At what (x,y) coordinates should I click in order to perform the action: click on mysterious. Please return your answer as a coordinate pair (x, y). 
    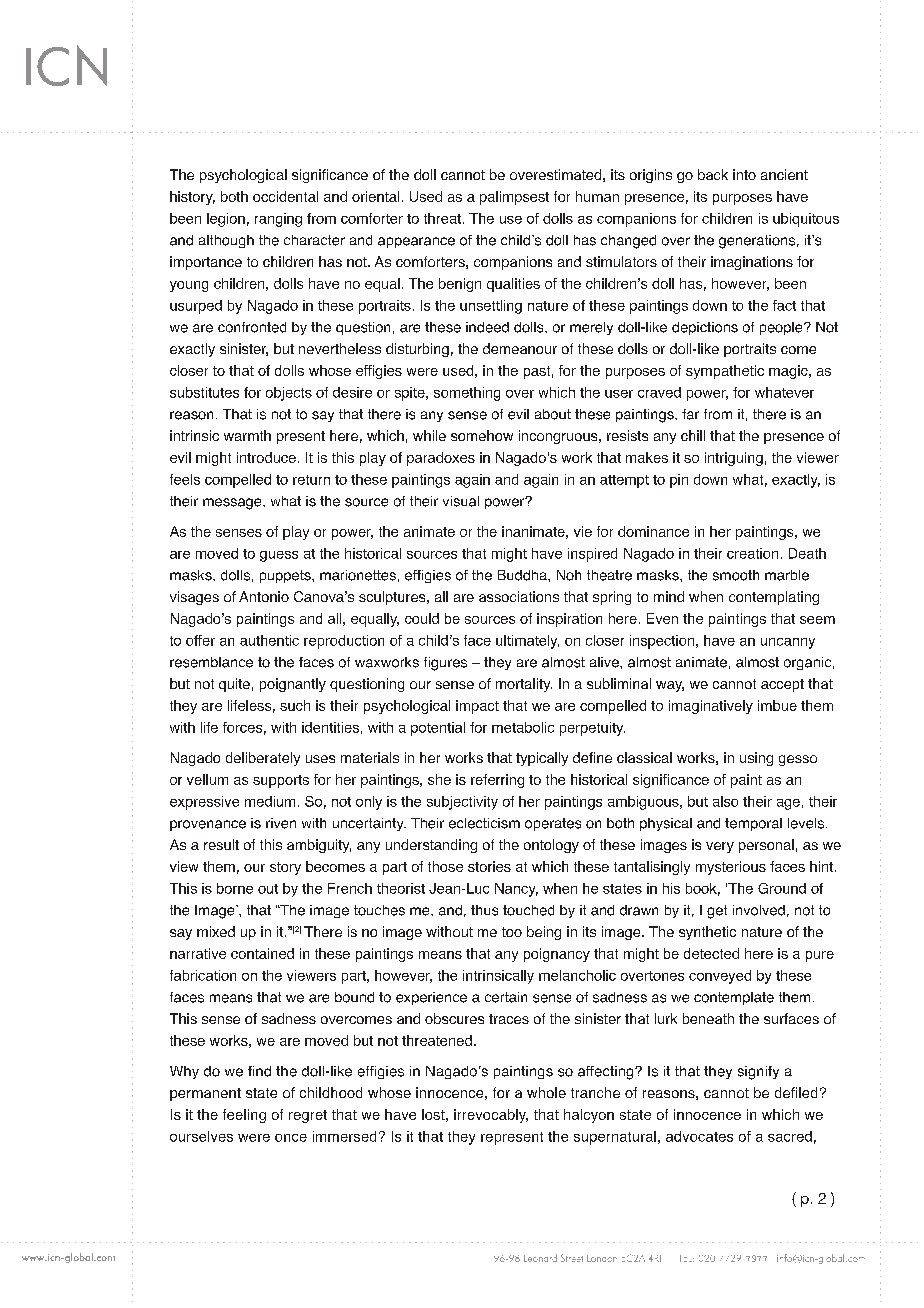
    Looking at the image, I should click on (731, 868).
